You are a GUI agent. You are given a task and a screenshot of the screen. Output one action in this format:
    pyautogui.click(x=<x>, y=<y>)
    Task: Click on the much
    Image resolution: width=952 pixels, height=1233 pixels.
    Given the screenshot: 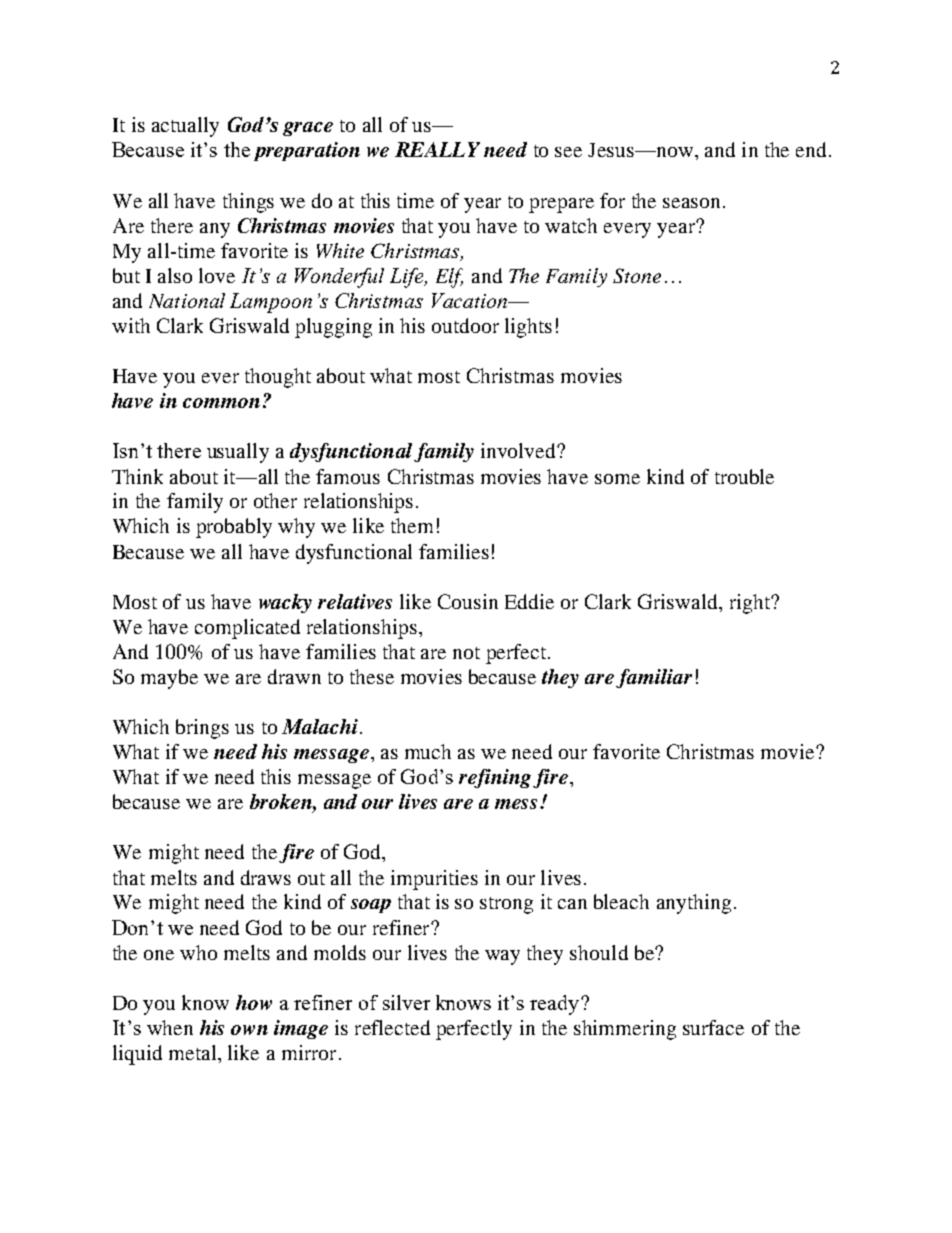 What is the action you would take?
    pyautogui.click(x=428, y=751)
